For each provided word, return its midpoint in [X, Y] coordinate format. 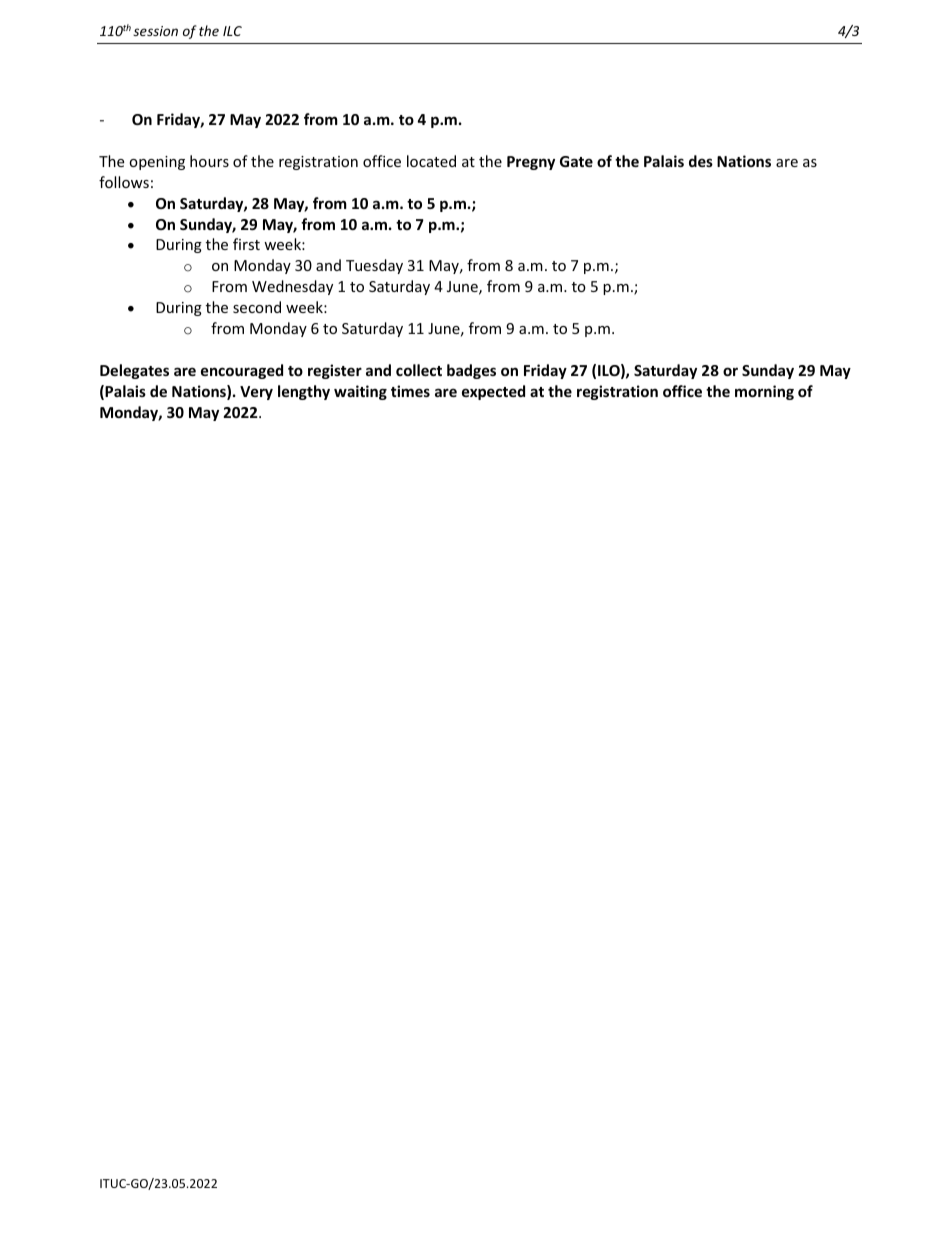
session [155, 31]
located [431, 161]
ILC [232, 31]
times [410, 391]
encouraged [242, 371]
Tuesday [374, 266]
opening [157, 163]
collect [419, 370]
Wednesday [292, 287]
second [257, 307]
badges [471, 371]
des [701, 161]
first [246, 244]
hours [209, 161]
